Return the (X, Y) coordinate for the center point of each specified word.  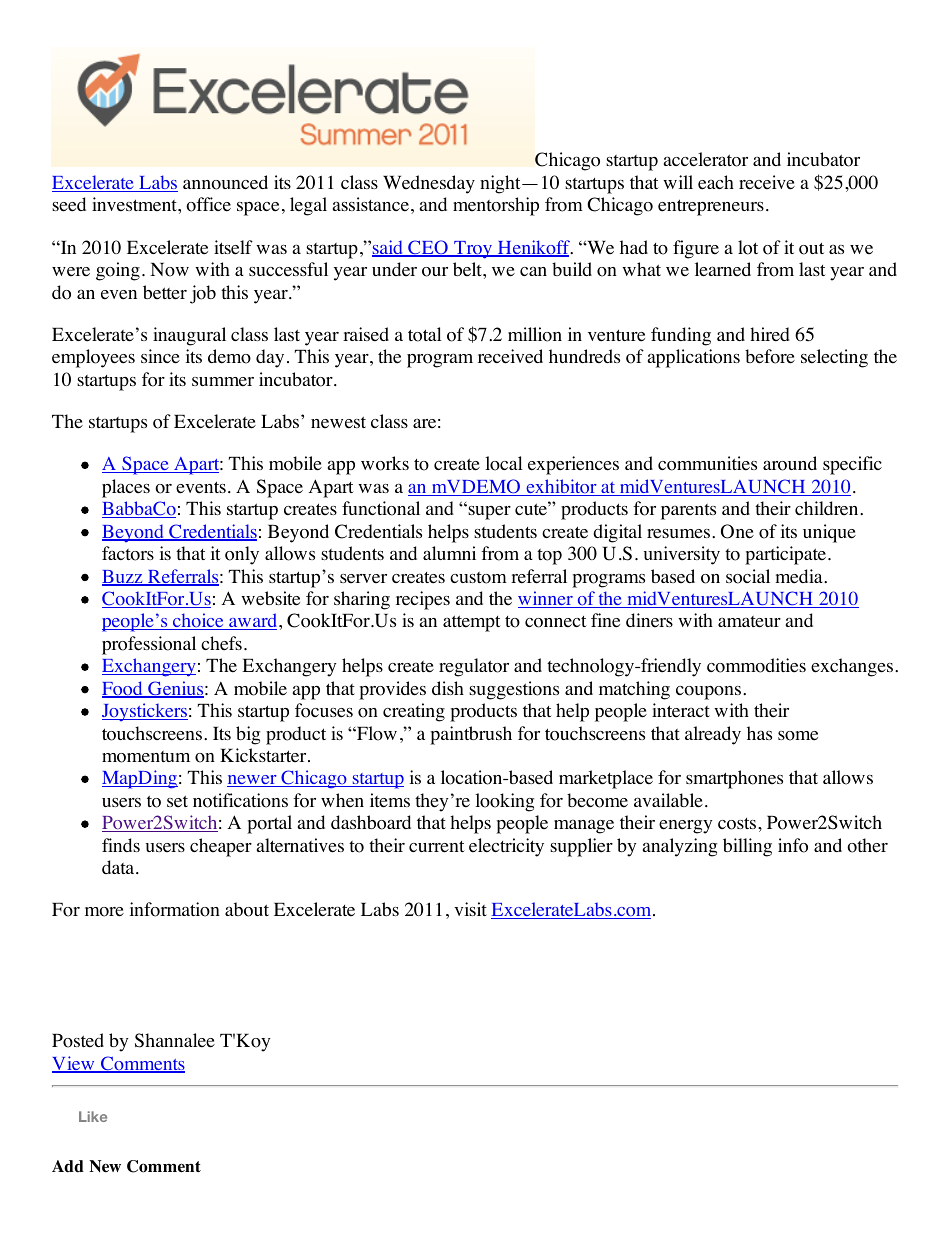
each (716, 182)
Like (93, 1116)
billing (747, 847)
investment (135, 204)
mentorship (496, 206)
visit (470, 909)
